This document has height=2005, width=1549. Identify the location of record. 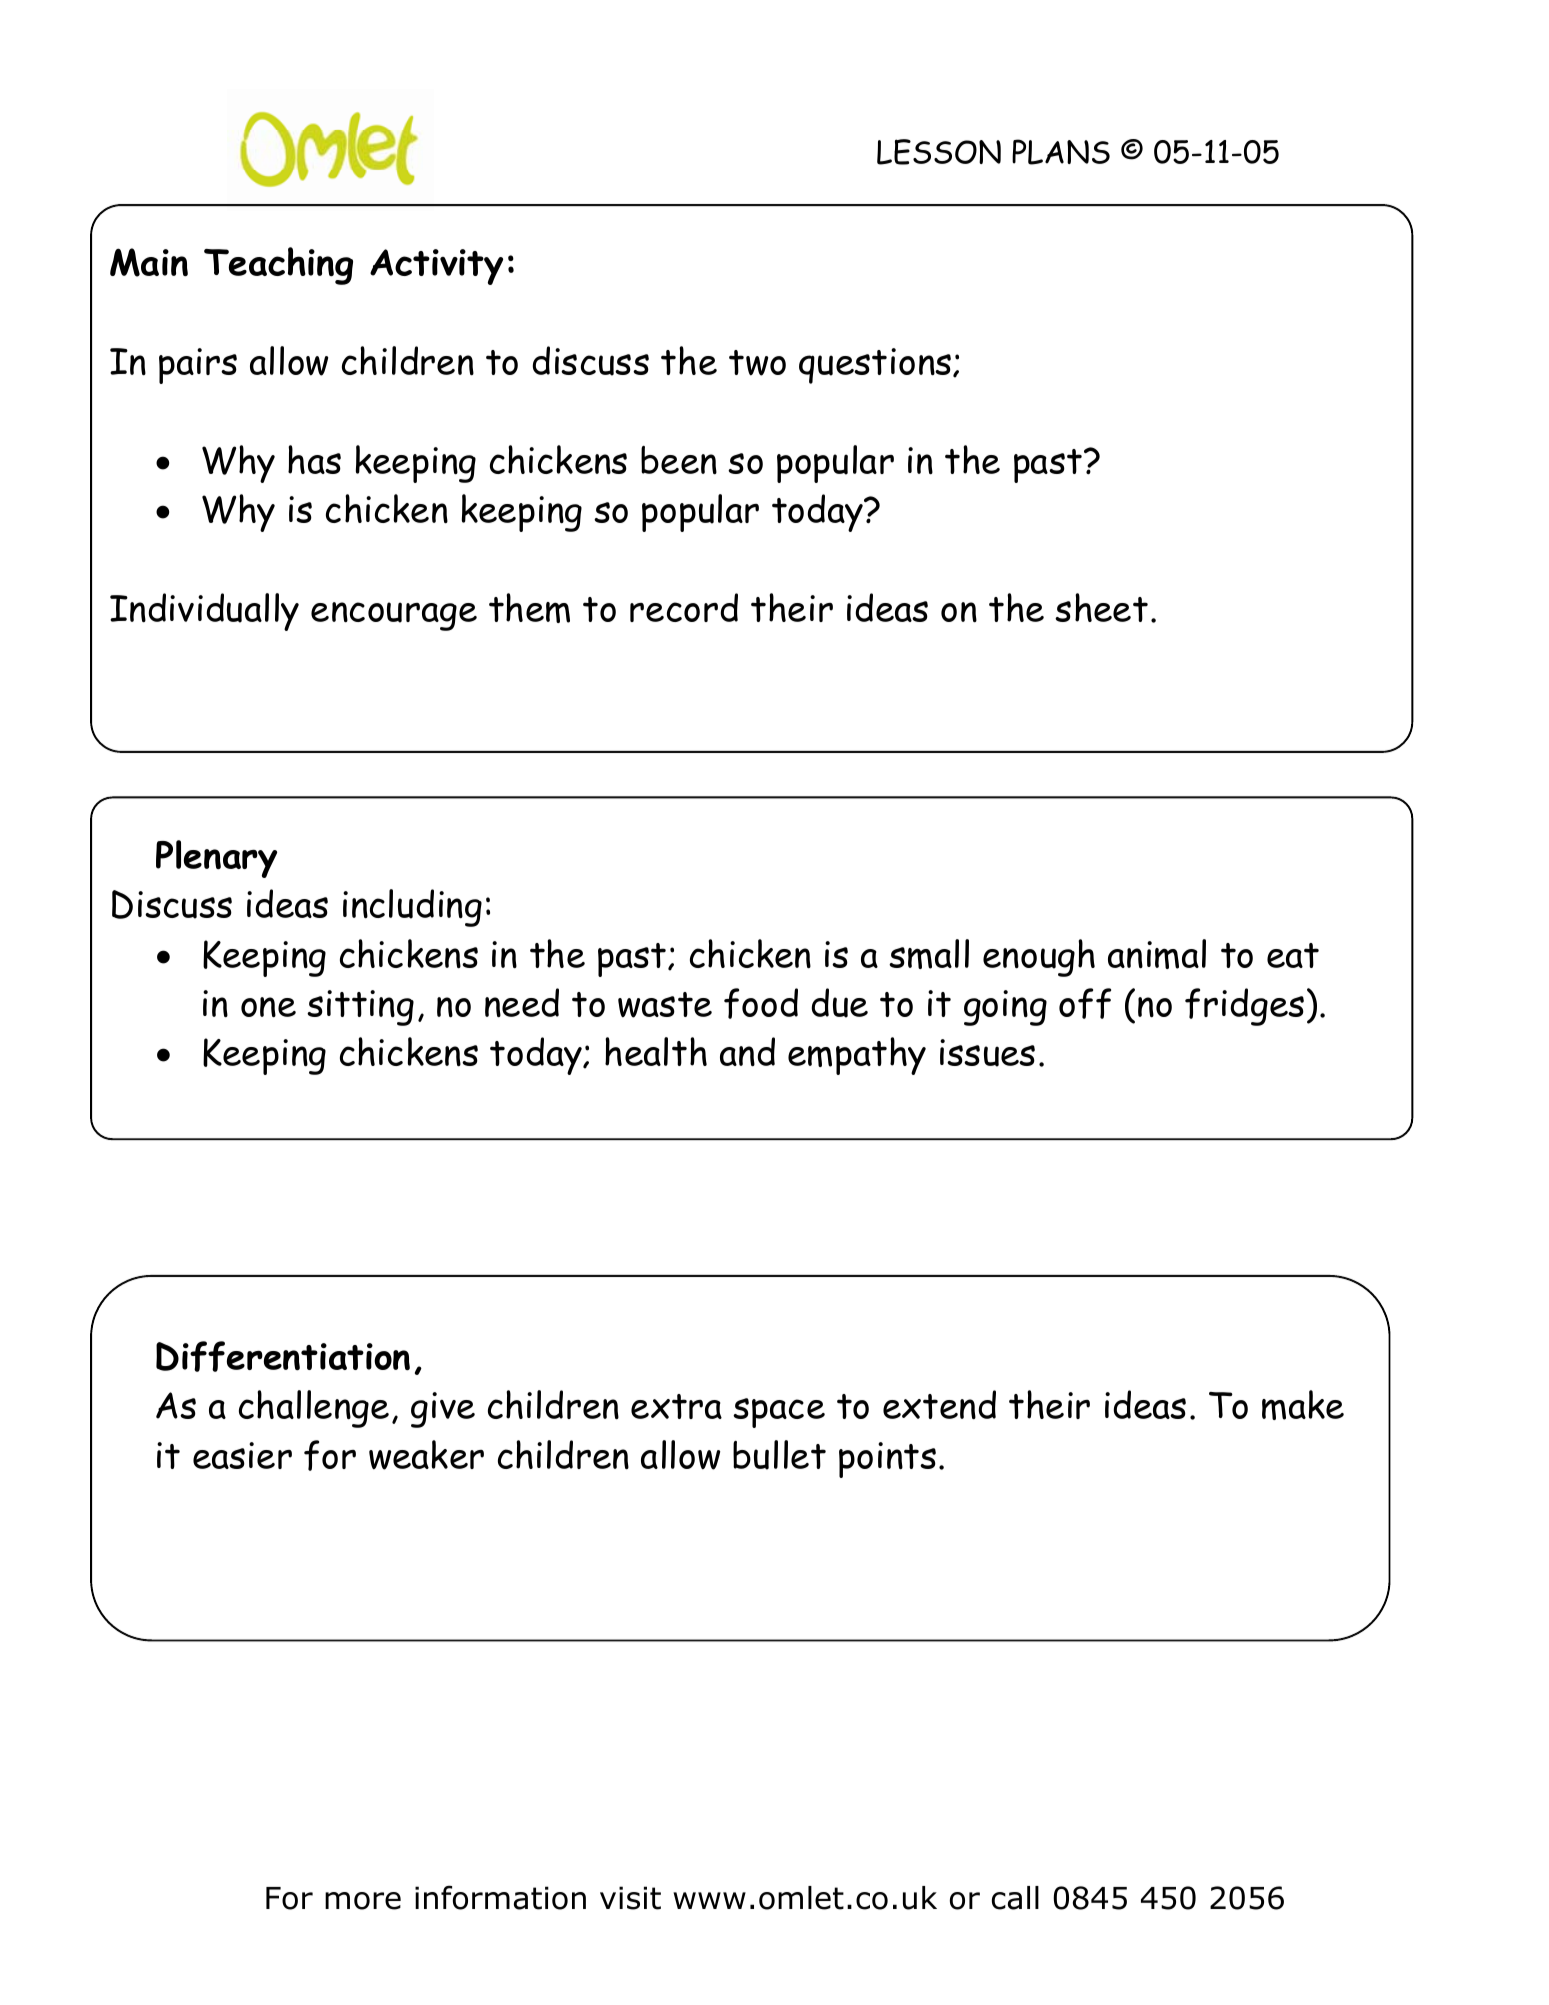
(684, 607).
